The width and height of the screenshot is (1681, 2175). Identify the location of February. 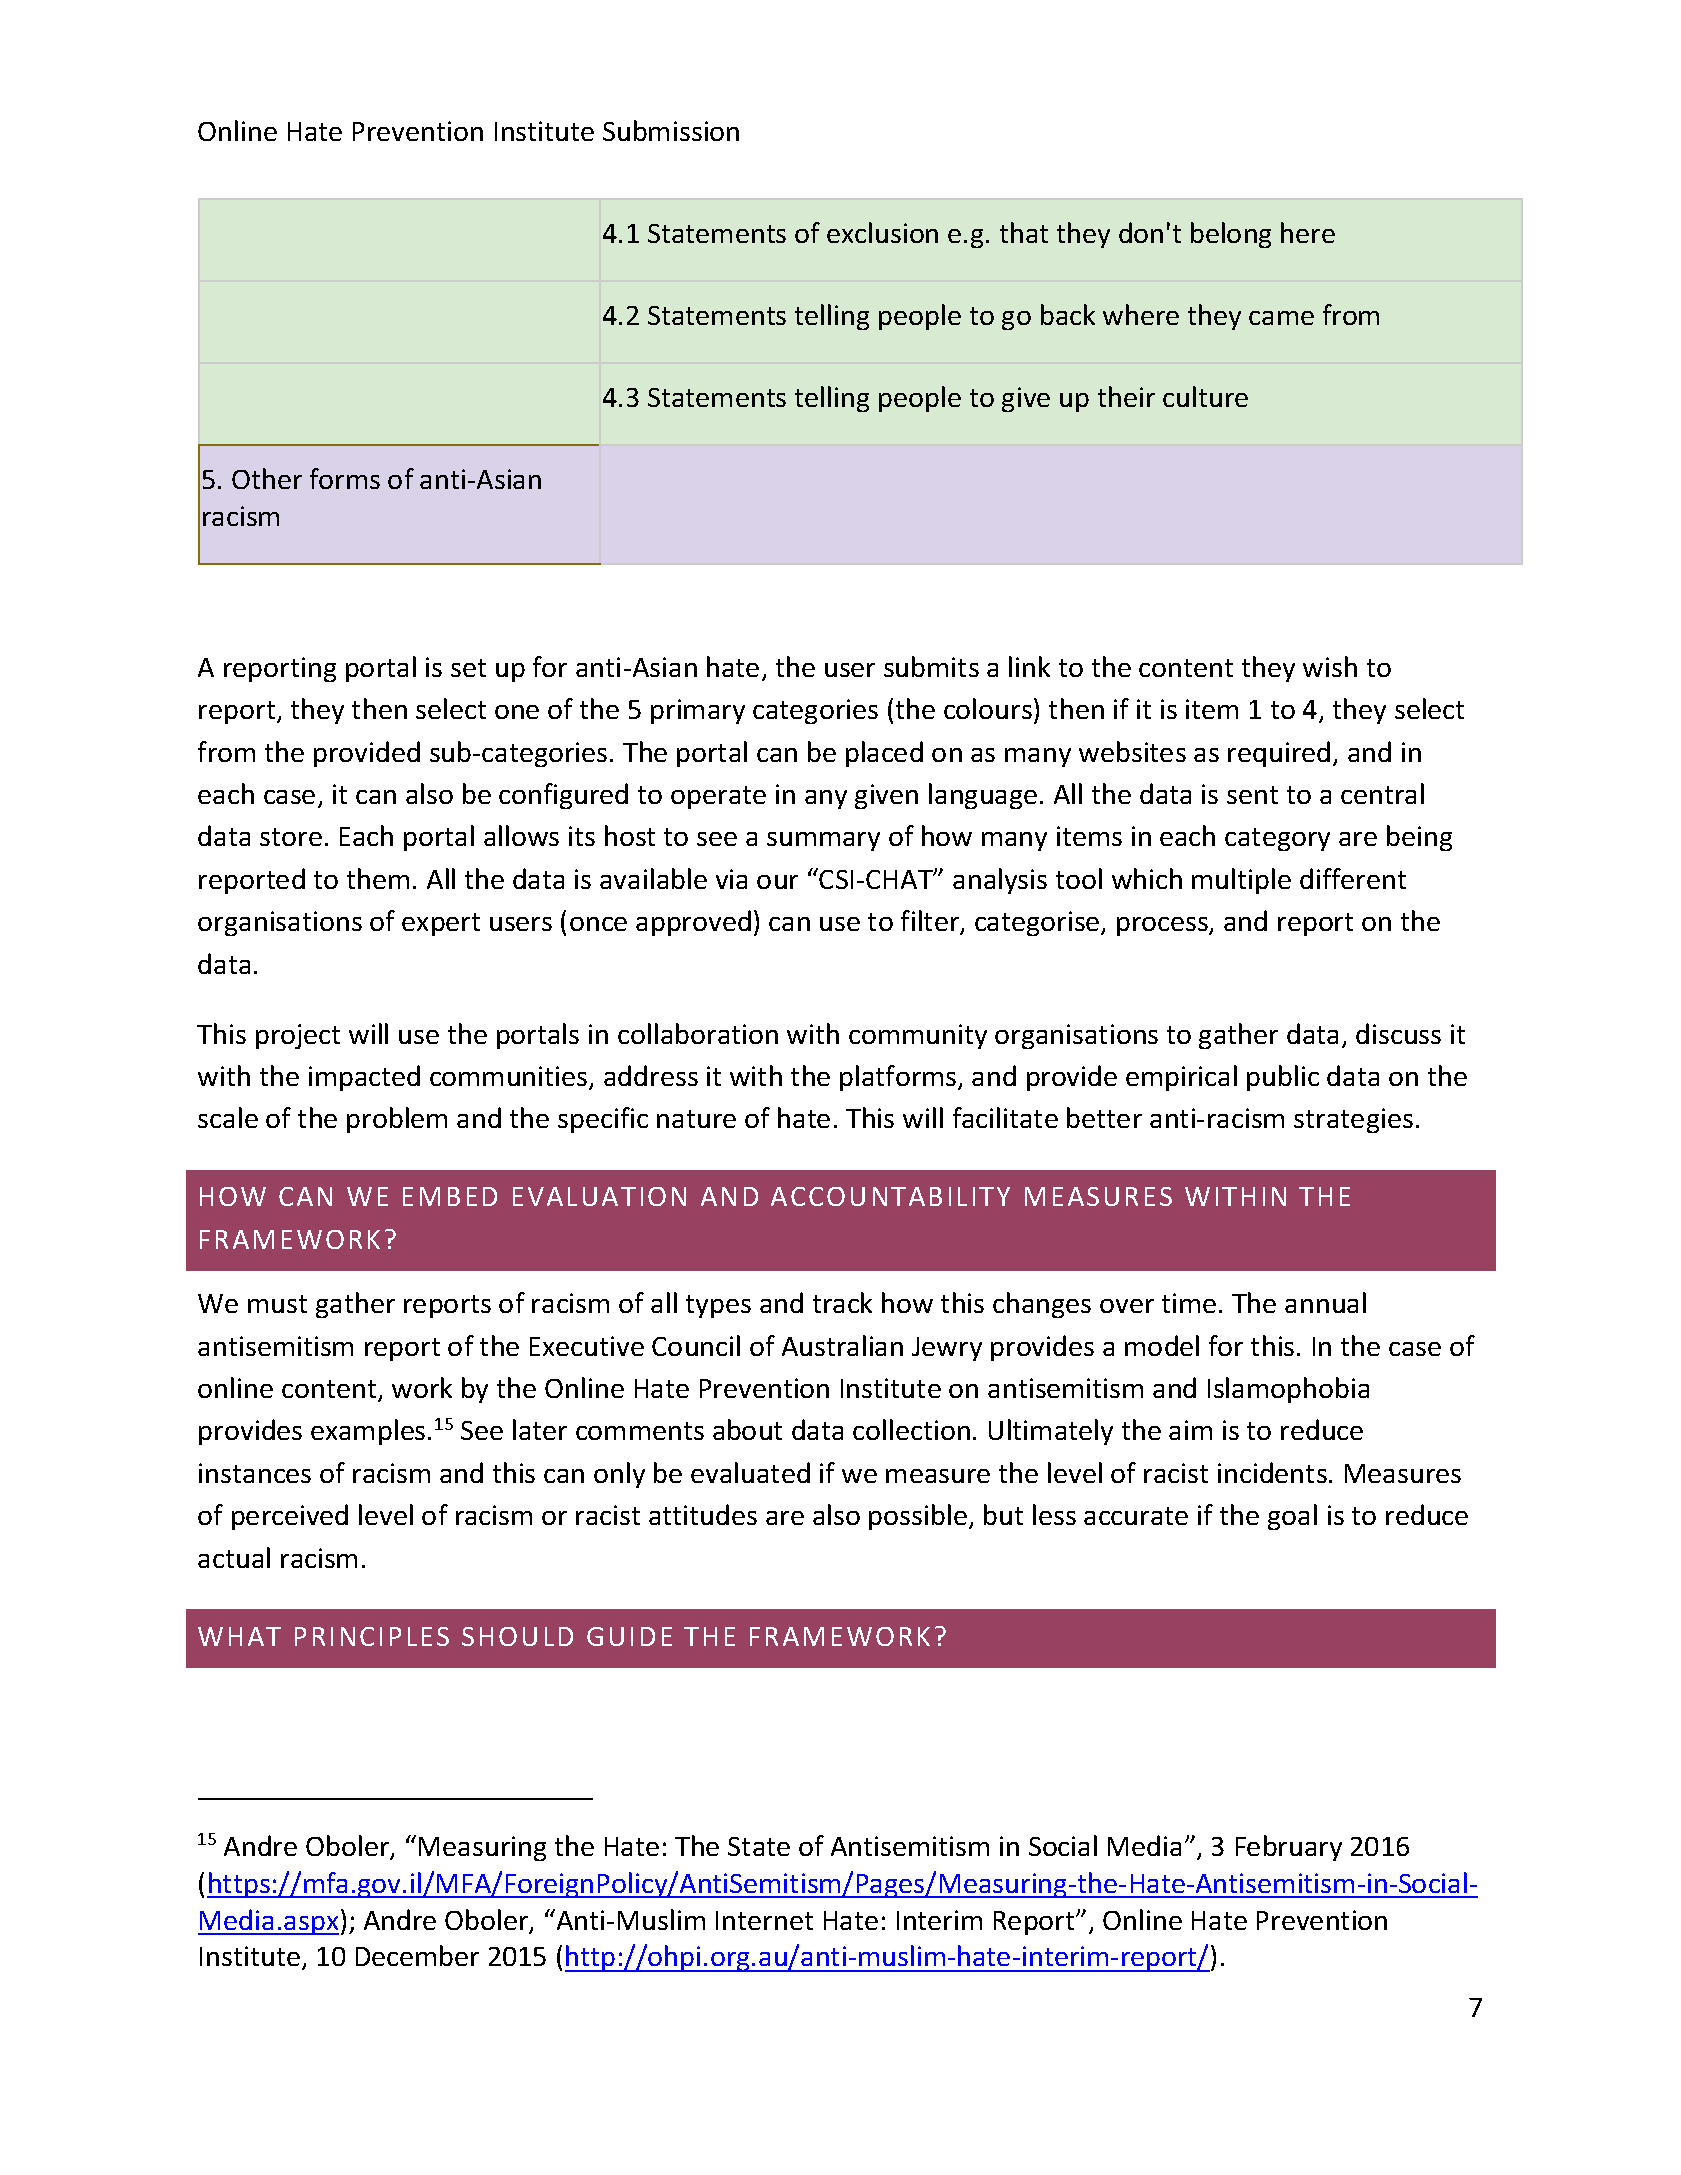
(1289, 1848).
